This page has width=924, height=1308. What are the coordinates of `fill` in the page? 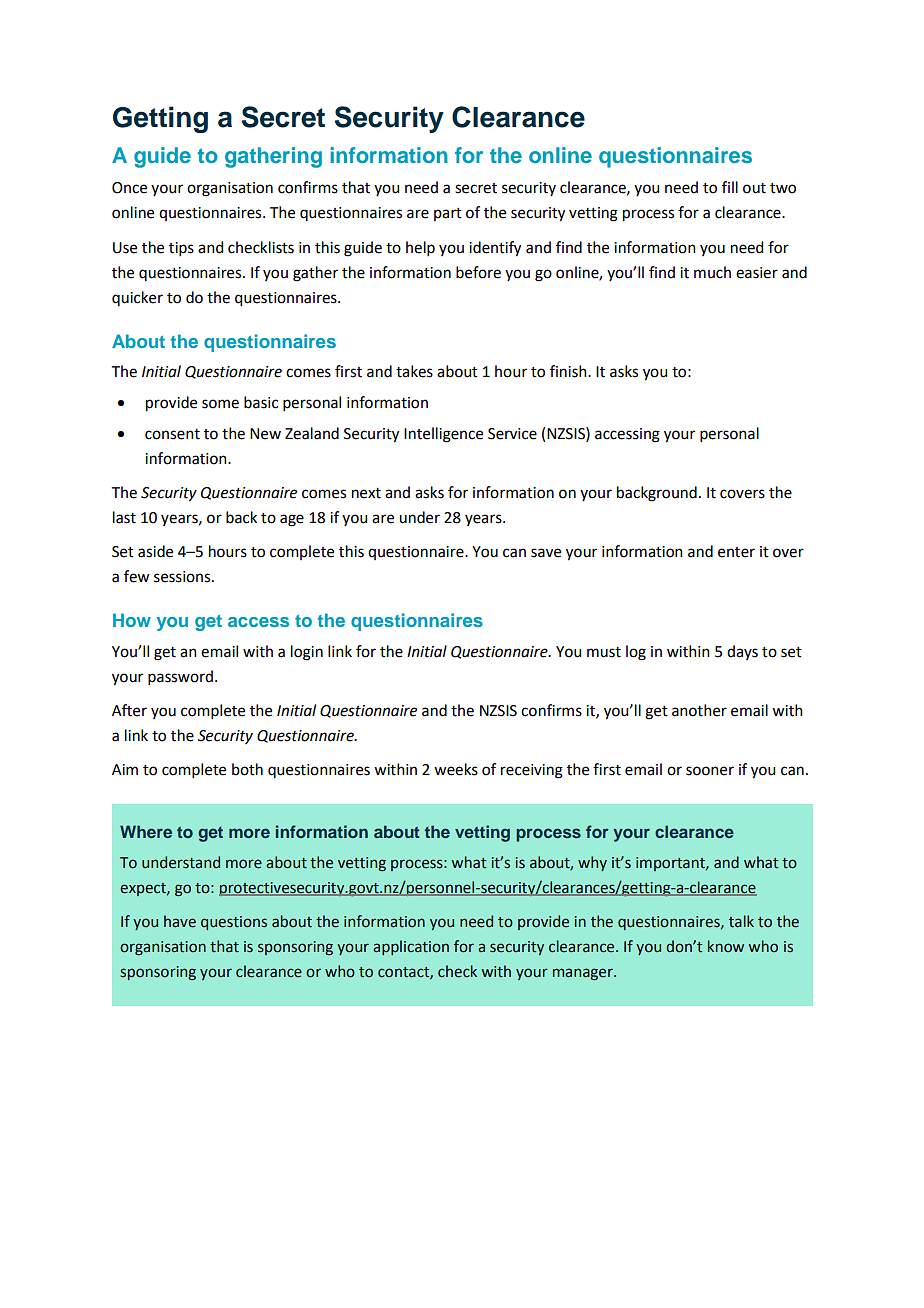 It's located at (730, 187).
